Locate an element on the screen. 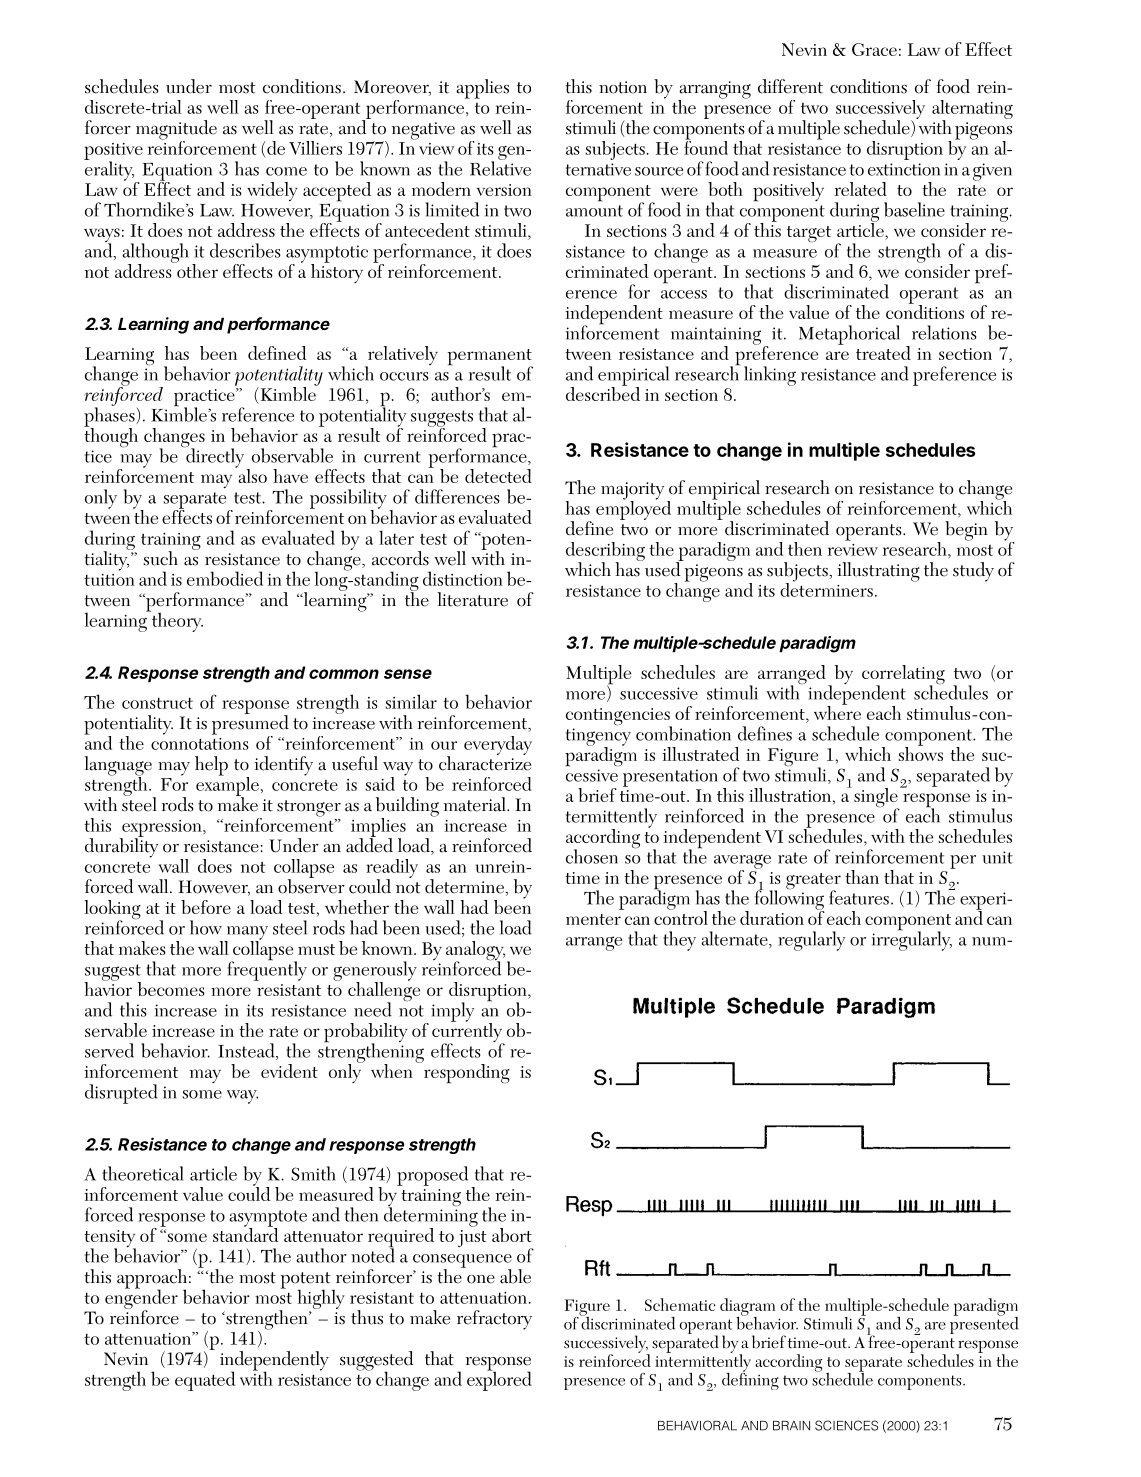  analogy is located at coordinates (475, 952).
